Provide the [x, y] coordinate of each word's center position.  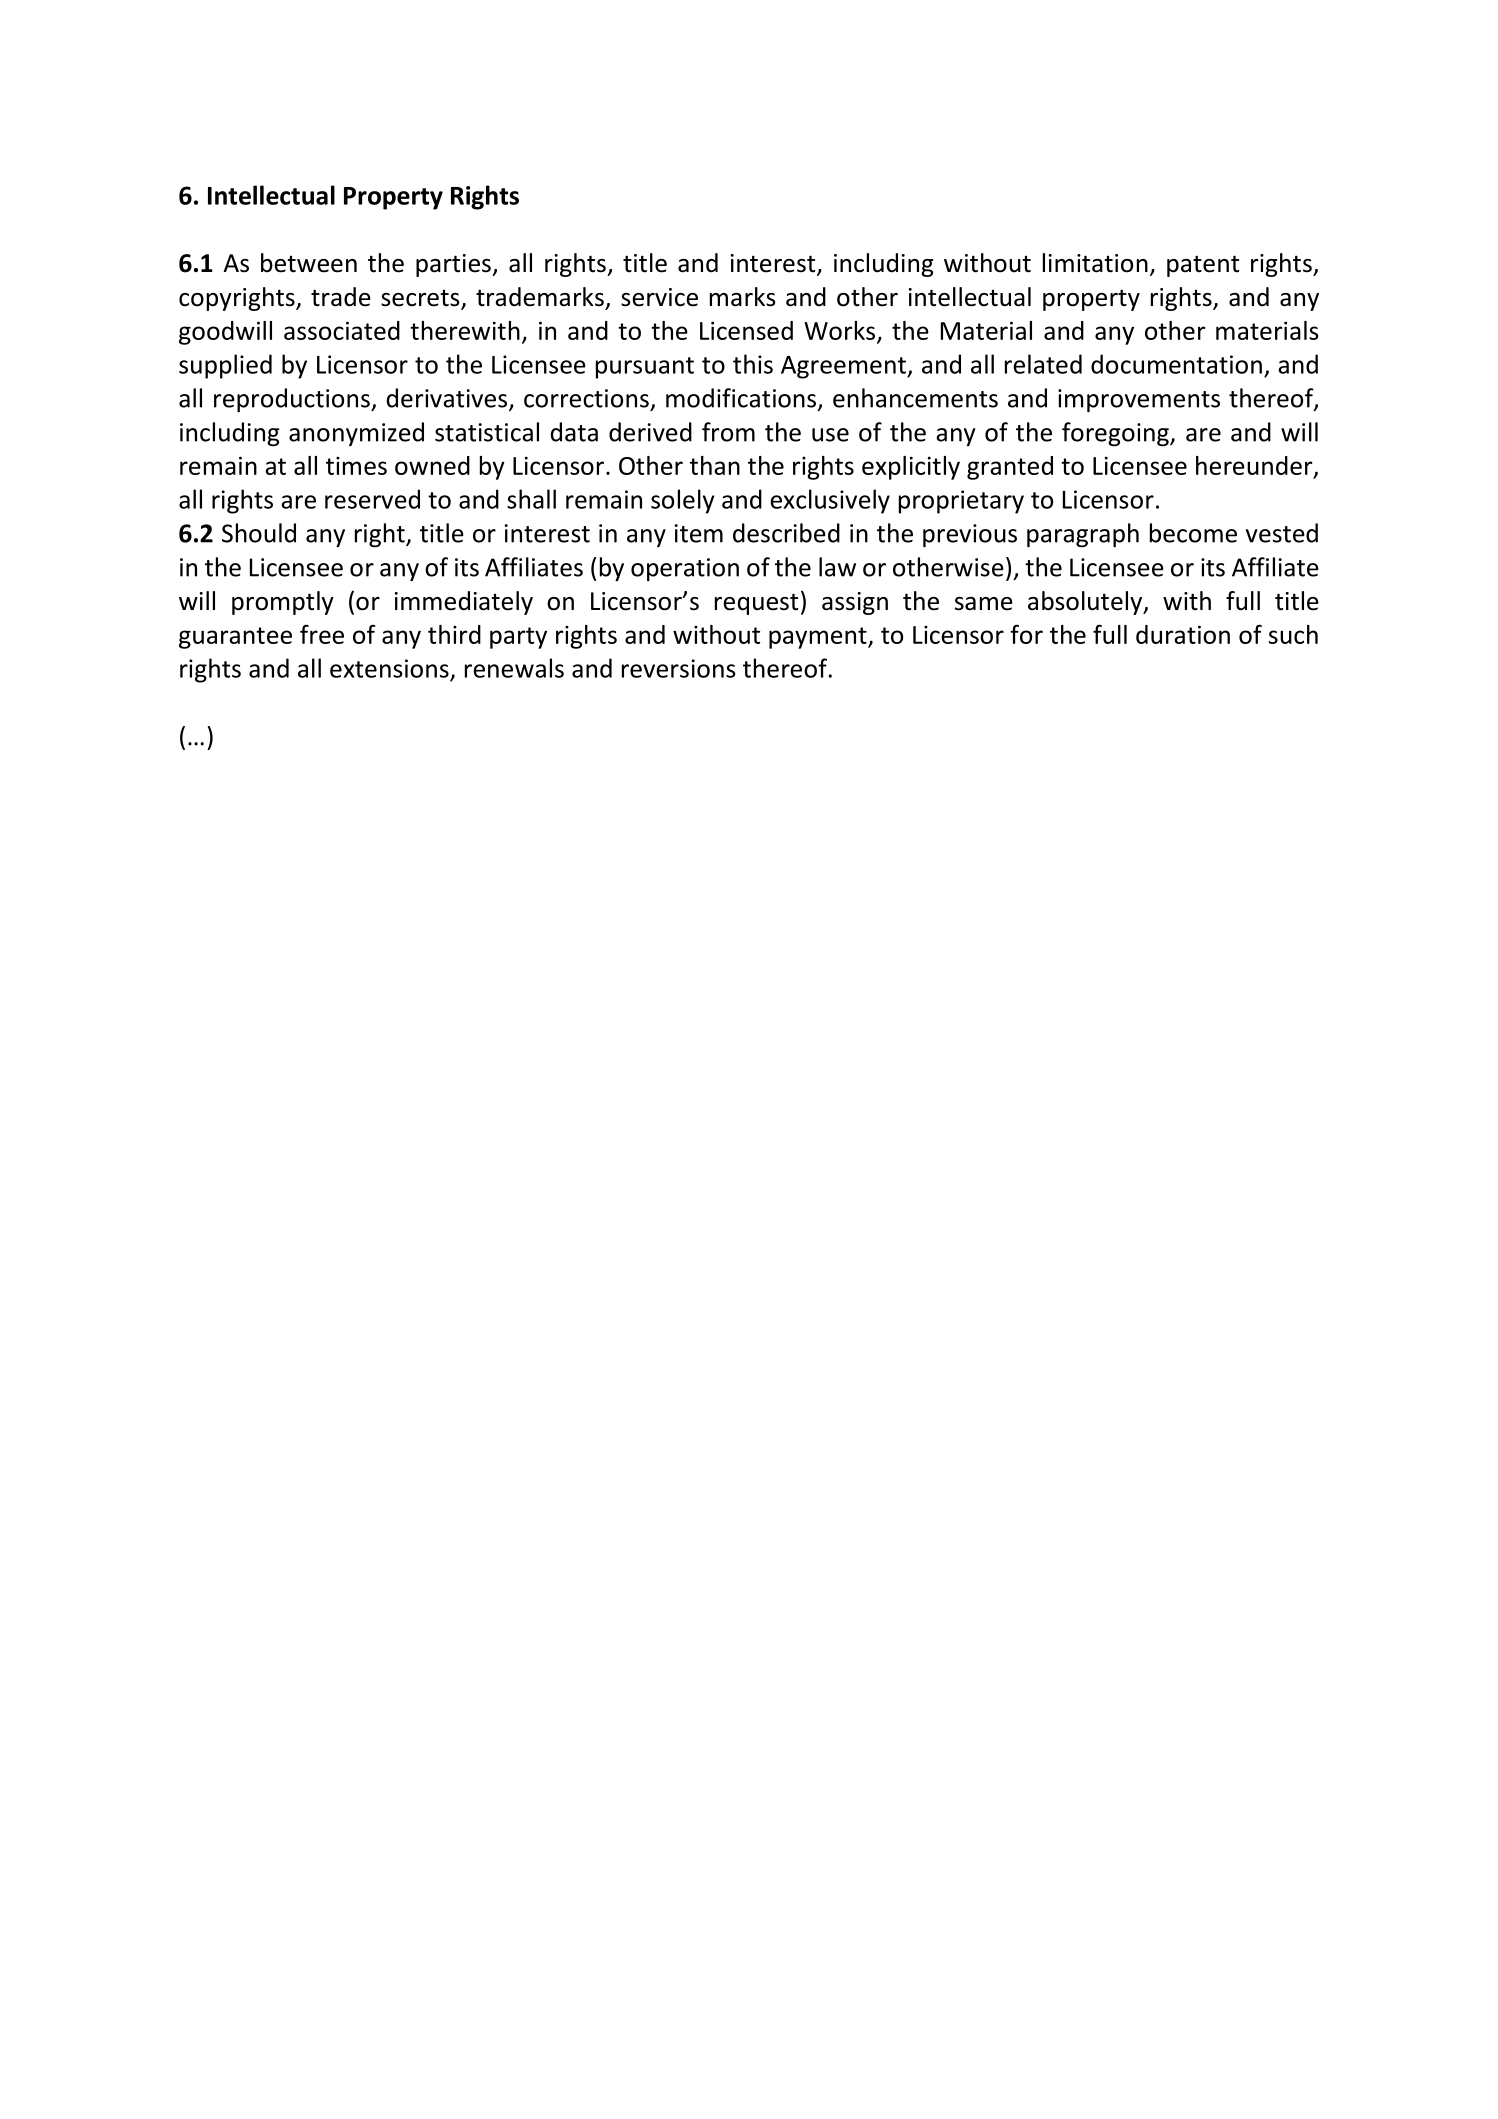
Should [259, 533]
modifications [741, 398]
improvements [1139, 400]
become [1193, 533]
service [659, 297]
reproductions [293, 400]
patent [1203, 266]
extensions [389, 668]
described [786, 533]
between [309, 263]
